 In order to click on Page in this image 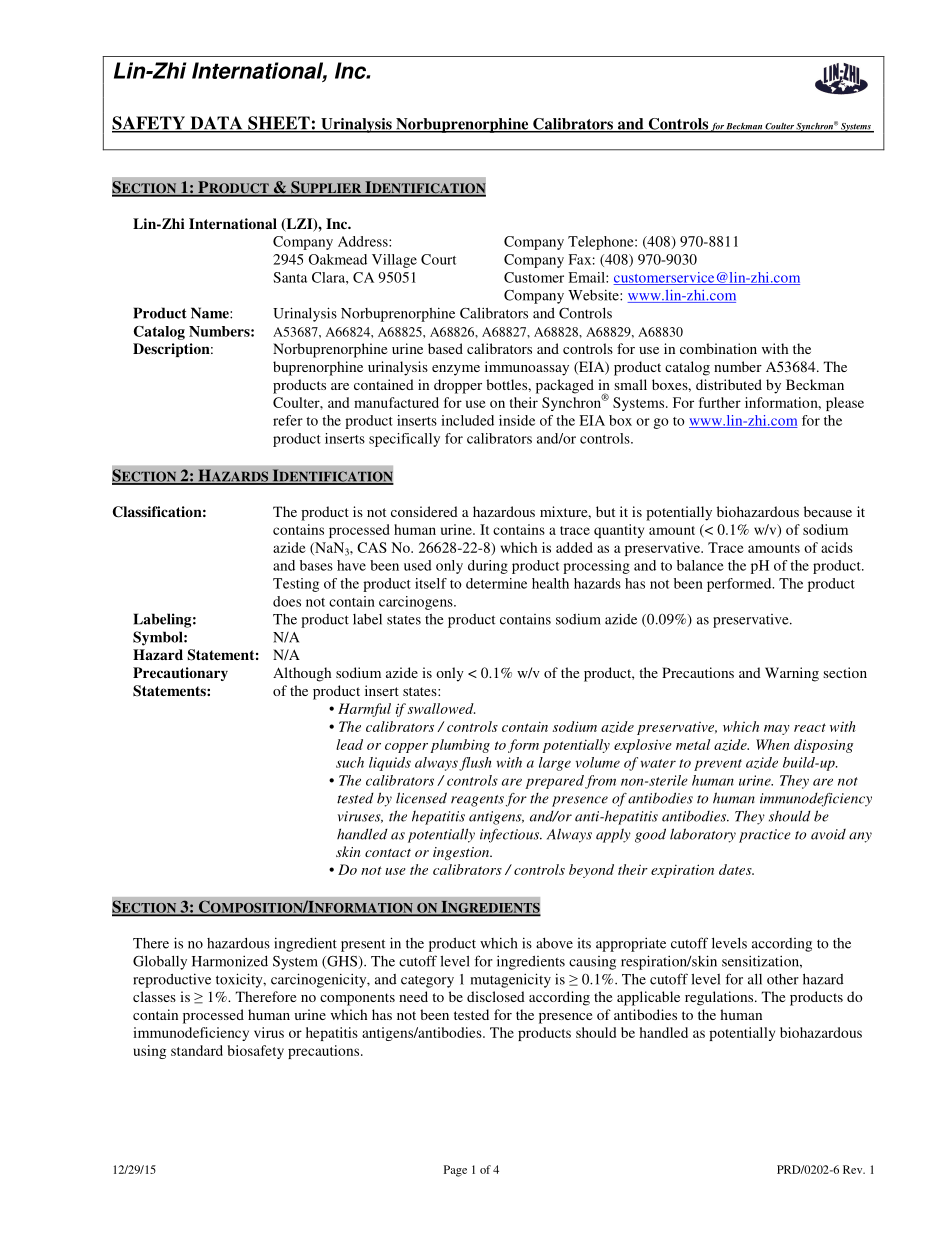, I will do `click(455, 1171)`.
